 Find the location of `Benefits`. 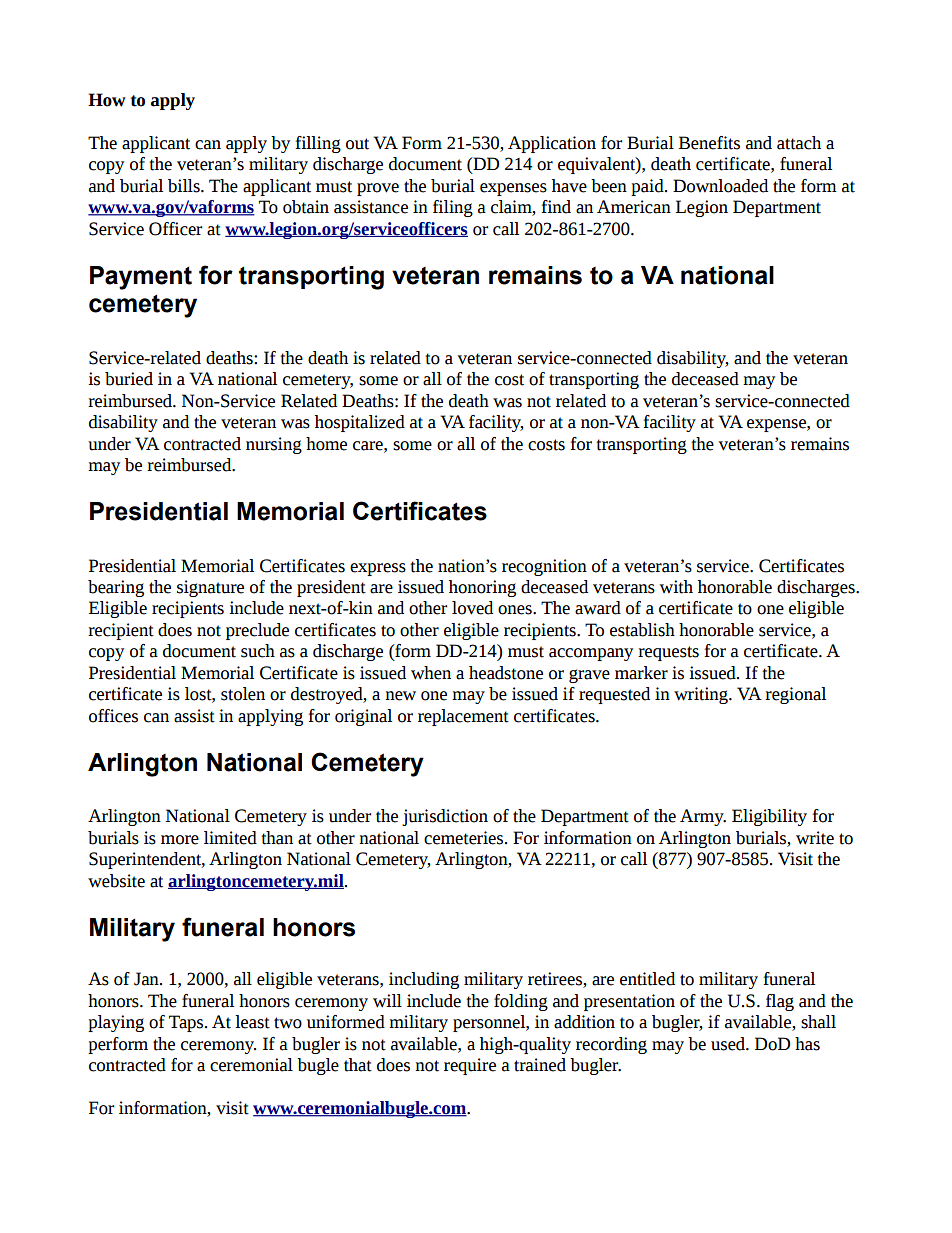

Benefits is located at coordinates (709, 143).
